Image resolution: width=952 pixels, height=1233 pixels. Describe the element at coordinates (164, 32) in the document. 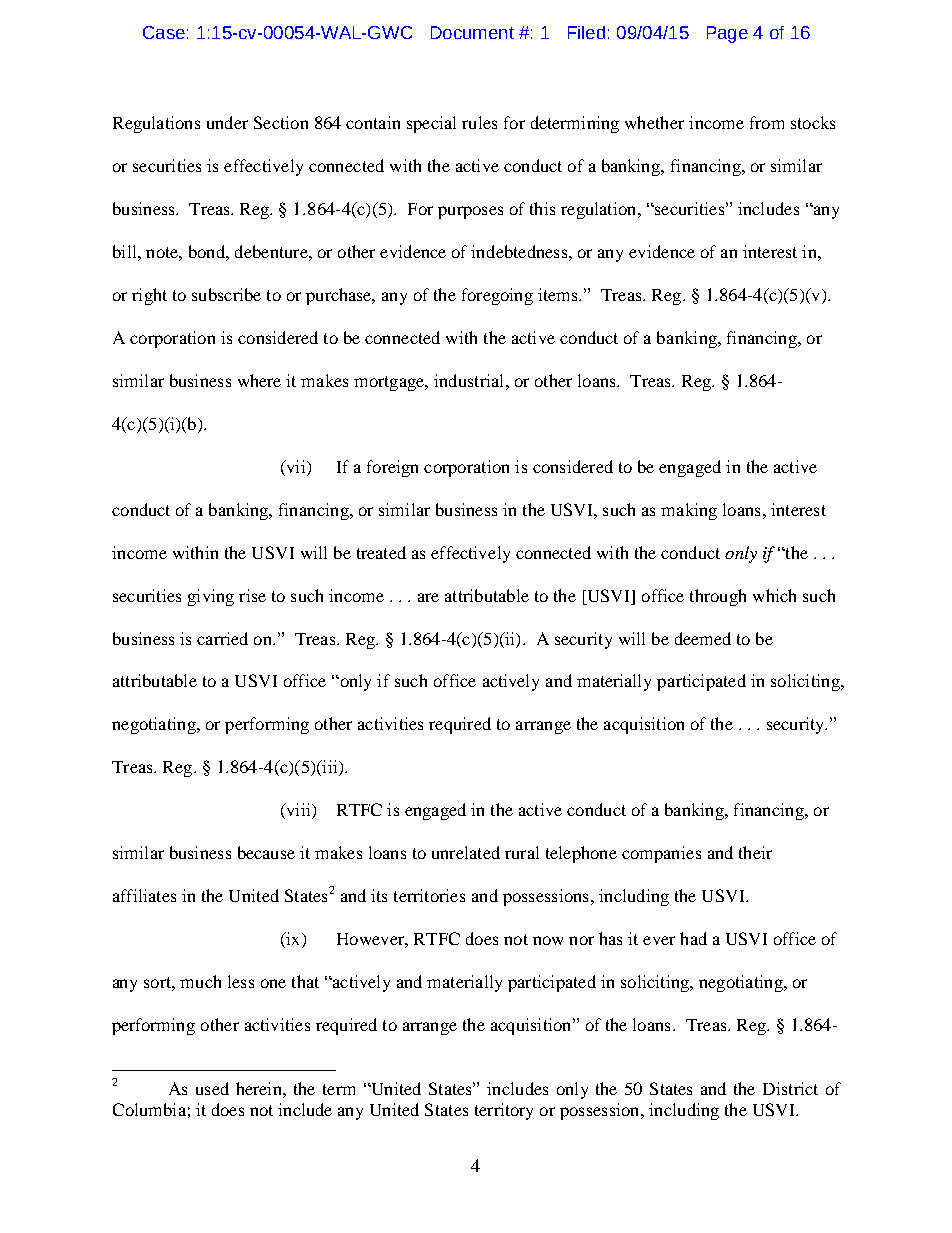

I see `Case` at that location.
